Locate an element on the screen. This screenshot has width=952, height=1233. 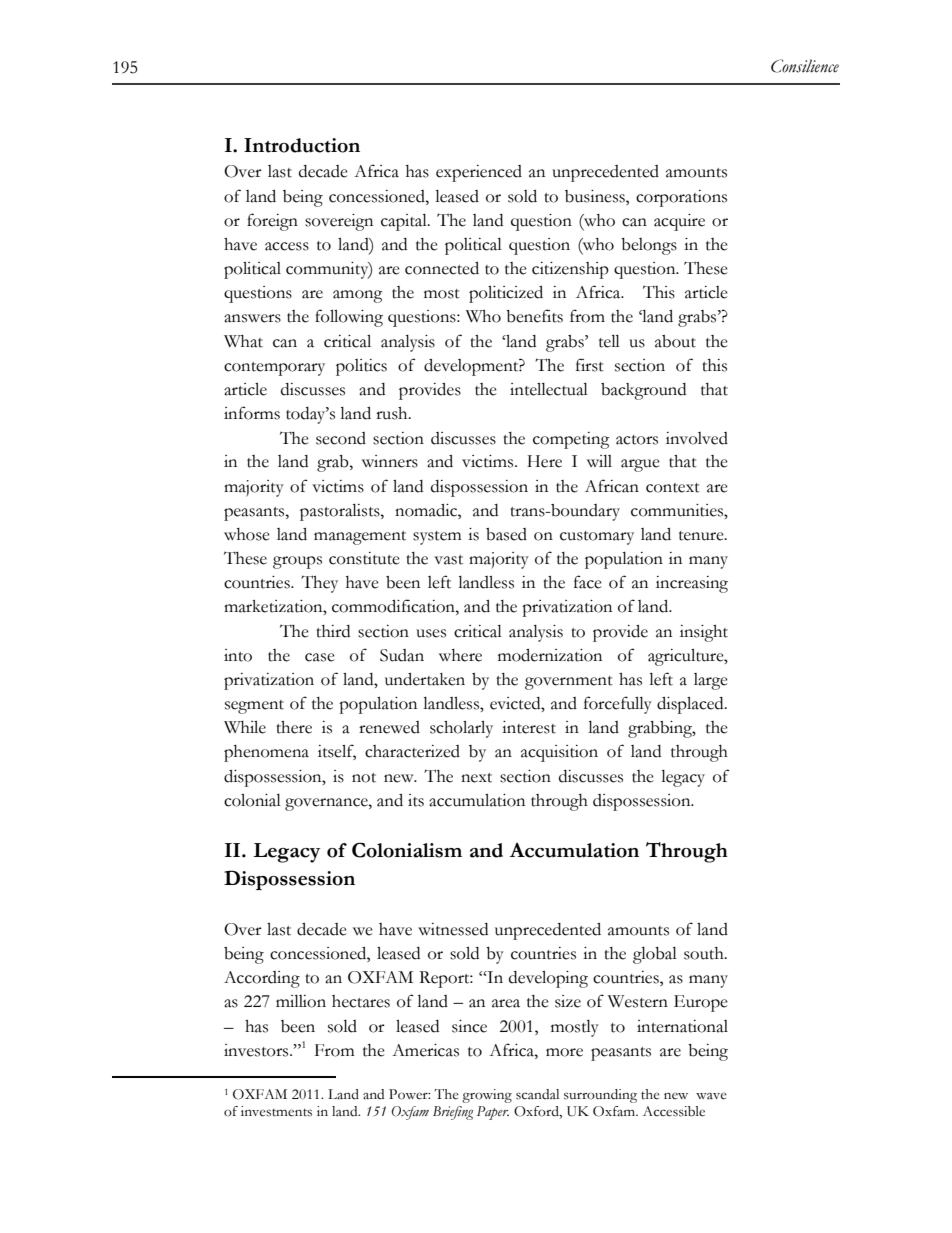
case is located at coordinates (320, 657).
